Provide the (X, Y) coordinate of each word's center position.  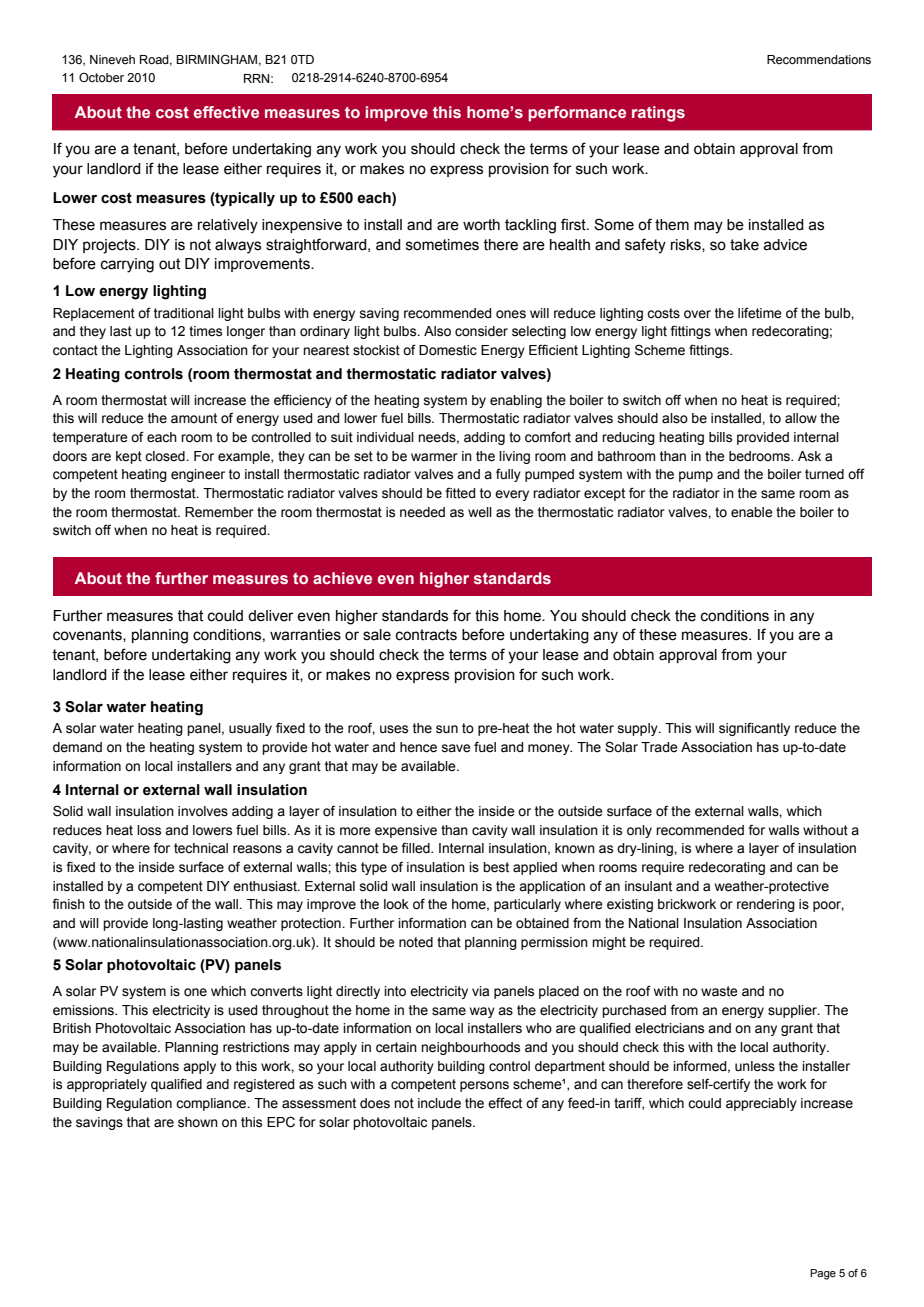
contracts (426, 635)
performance (577, 114)
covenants (88, 635)
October (101, 77)
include (439, 1103)
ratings (658, 114)
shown (198, 1122)
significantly (754, 729)
